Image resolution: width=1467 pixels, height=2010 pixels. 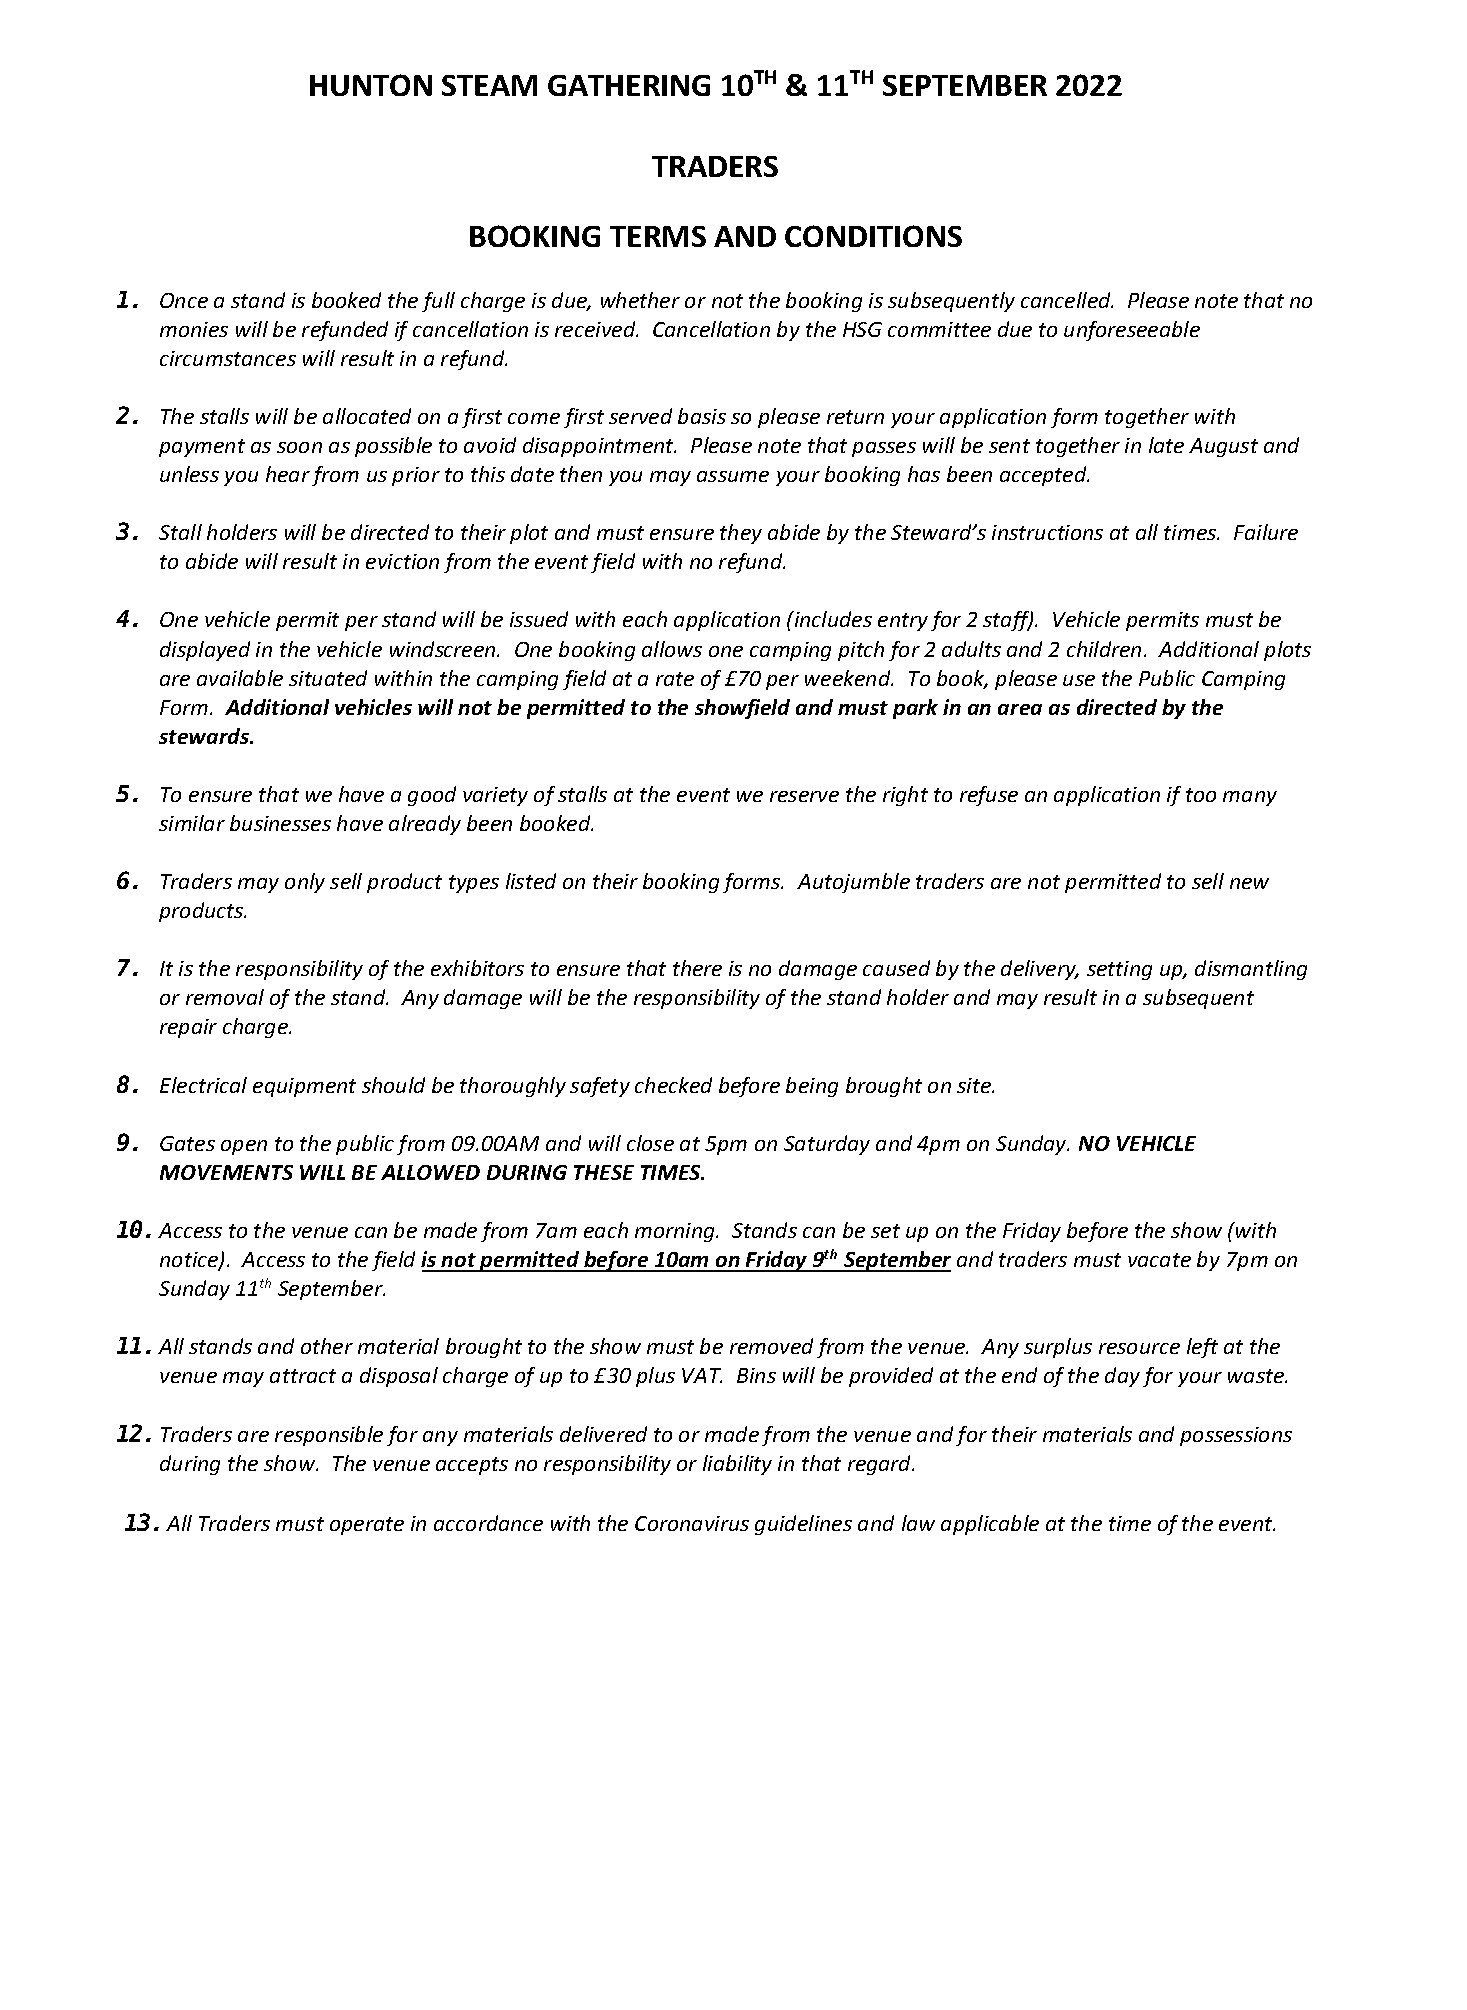 What do you see at coordinates (489, 85) in the page?
I see `STEAM` at bounding box center [489, 85].
